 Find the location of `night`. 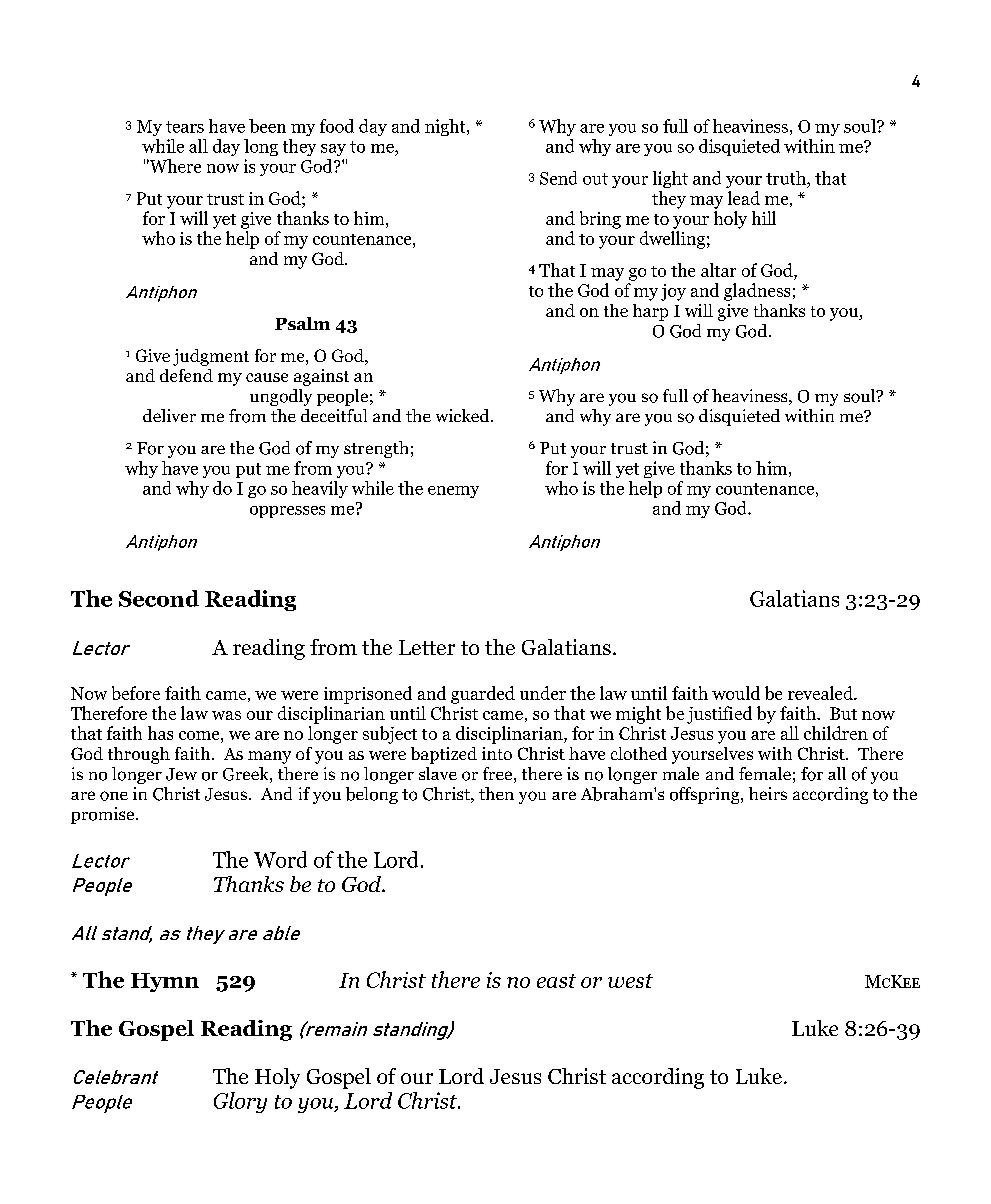

night is located at coordinates (446, 127).
